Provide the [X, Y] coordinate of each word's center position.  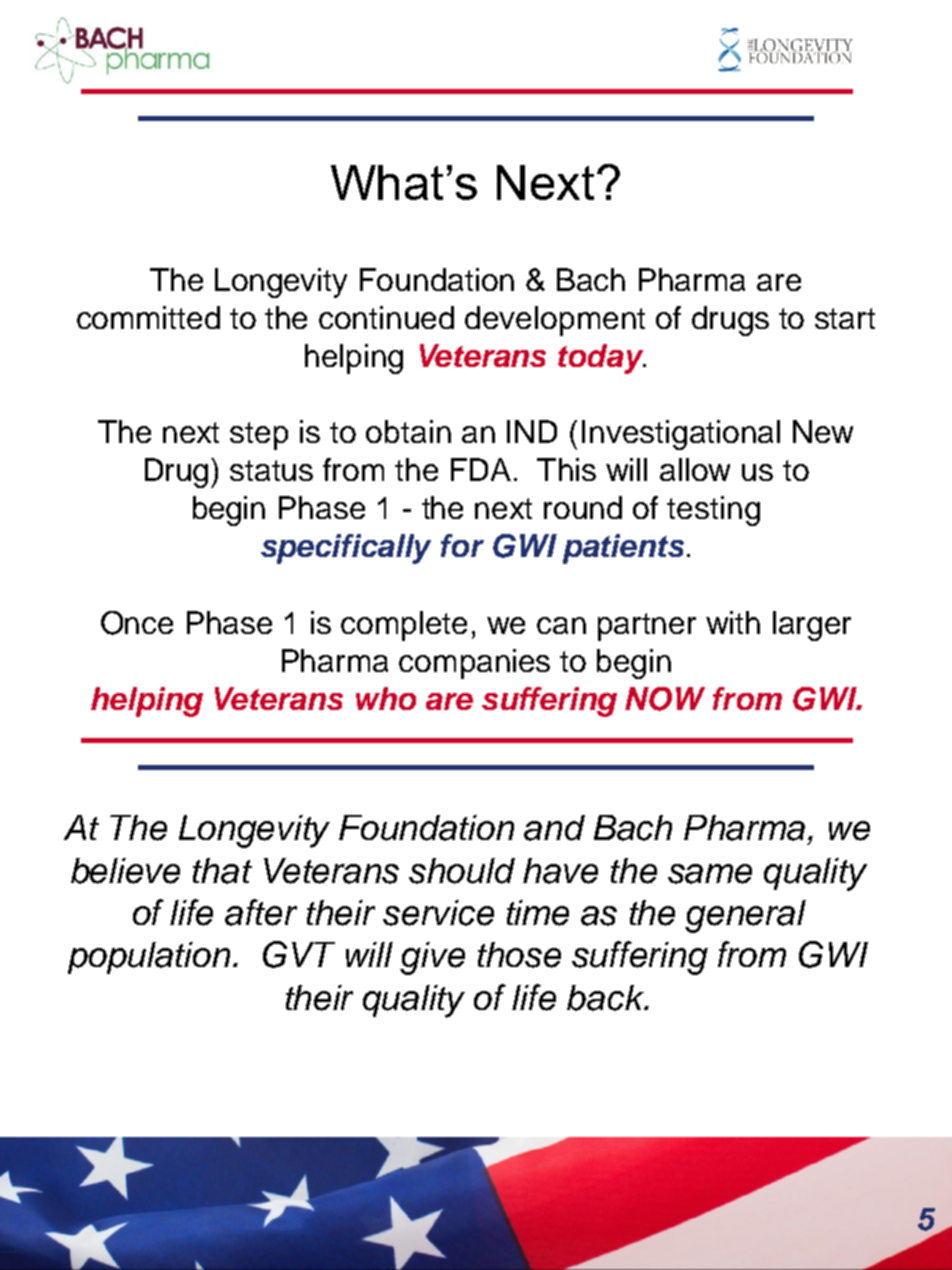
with [733, 622]
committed [148, 317]
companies [474, 664]
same [710, 874]
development [555, 321]
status [271, 470]
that [222, 871]
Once [137, 623]
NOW [665, 699]
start [845, 318]
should [462, 871]
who [386, 698]
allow [695, 469]
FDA [481, 469]
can [561, 625]
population [149, 958]
